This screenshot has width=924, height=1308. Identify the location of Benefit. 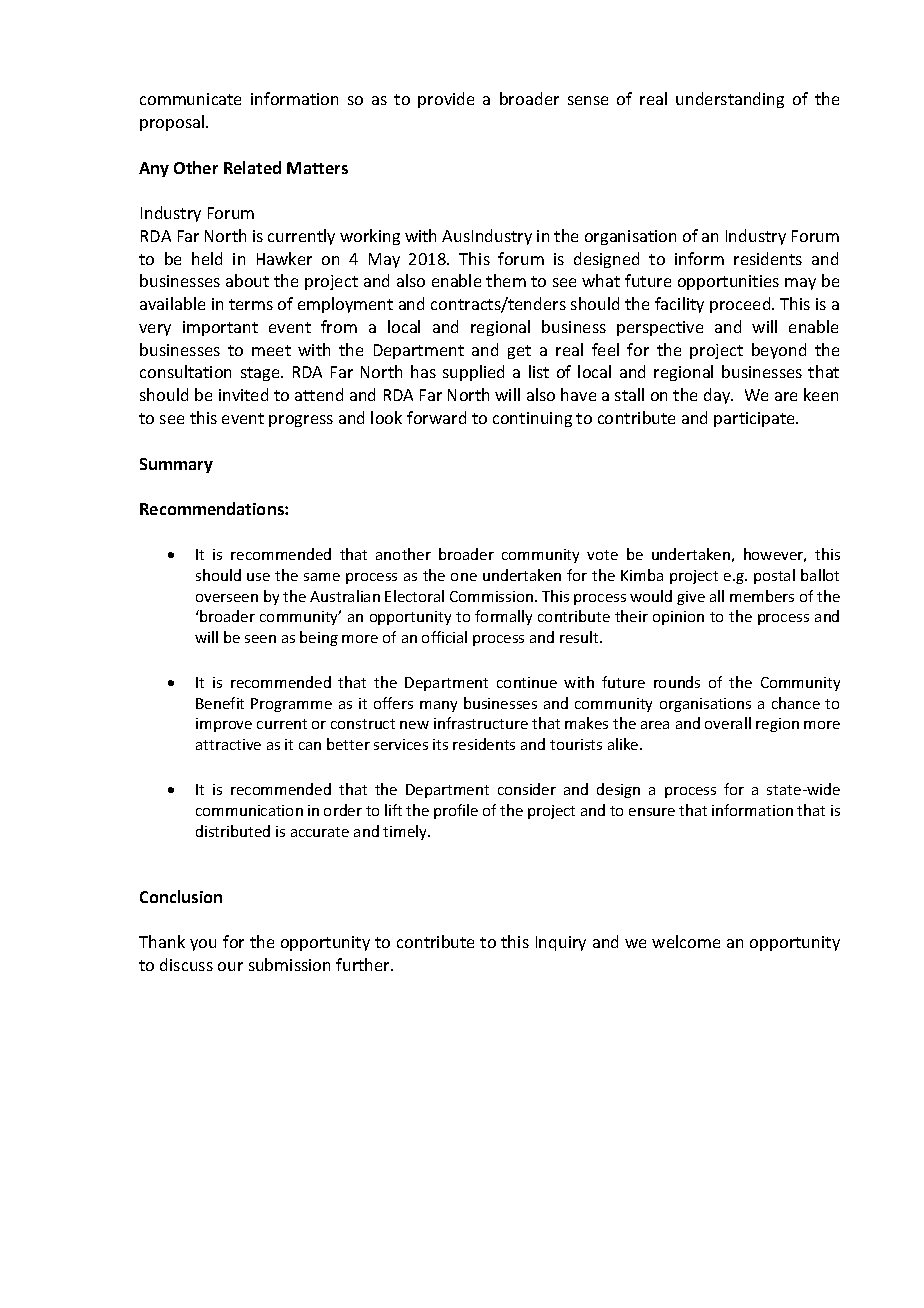
(220, 703).
